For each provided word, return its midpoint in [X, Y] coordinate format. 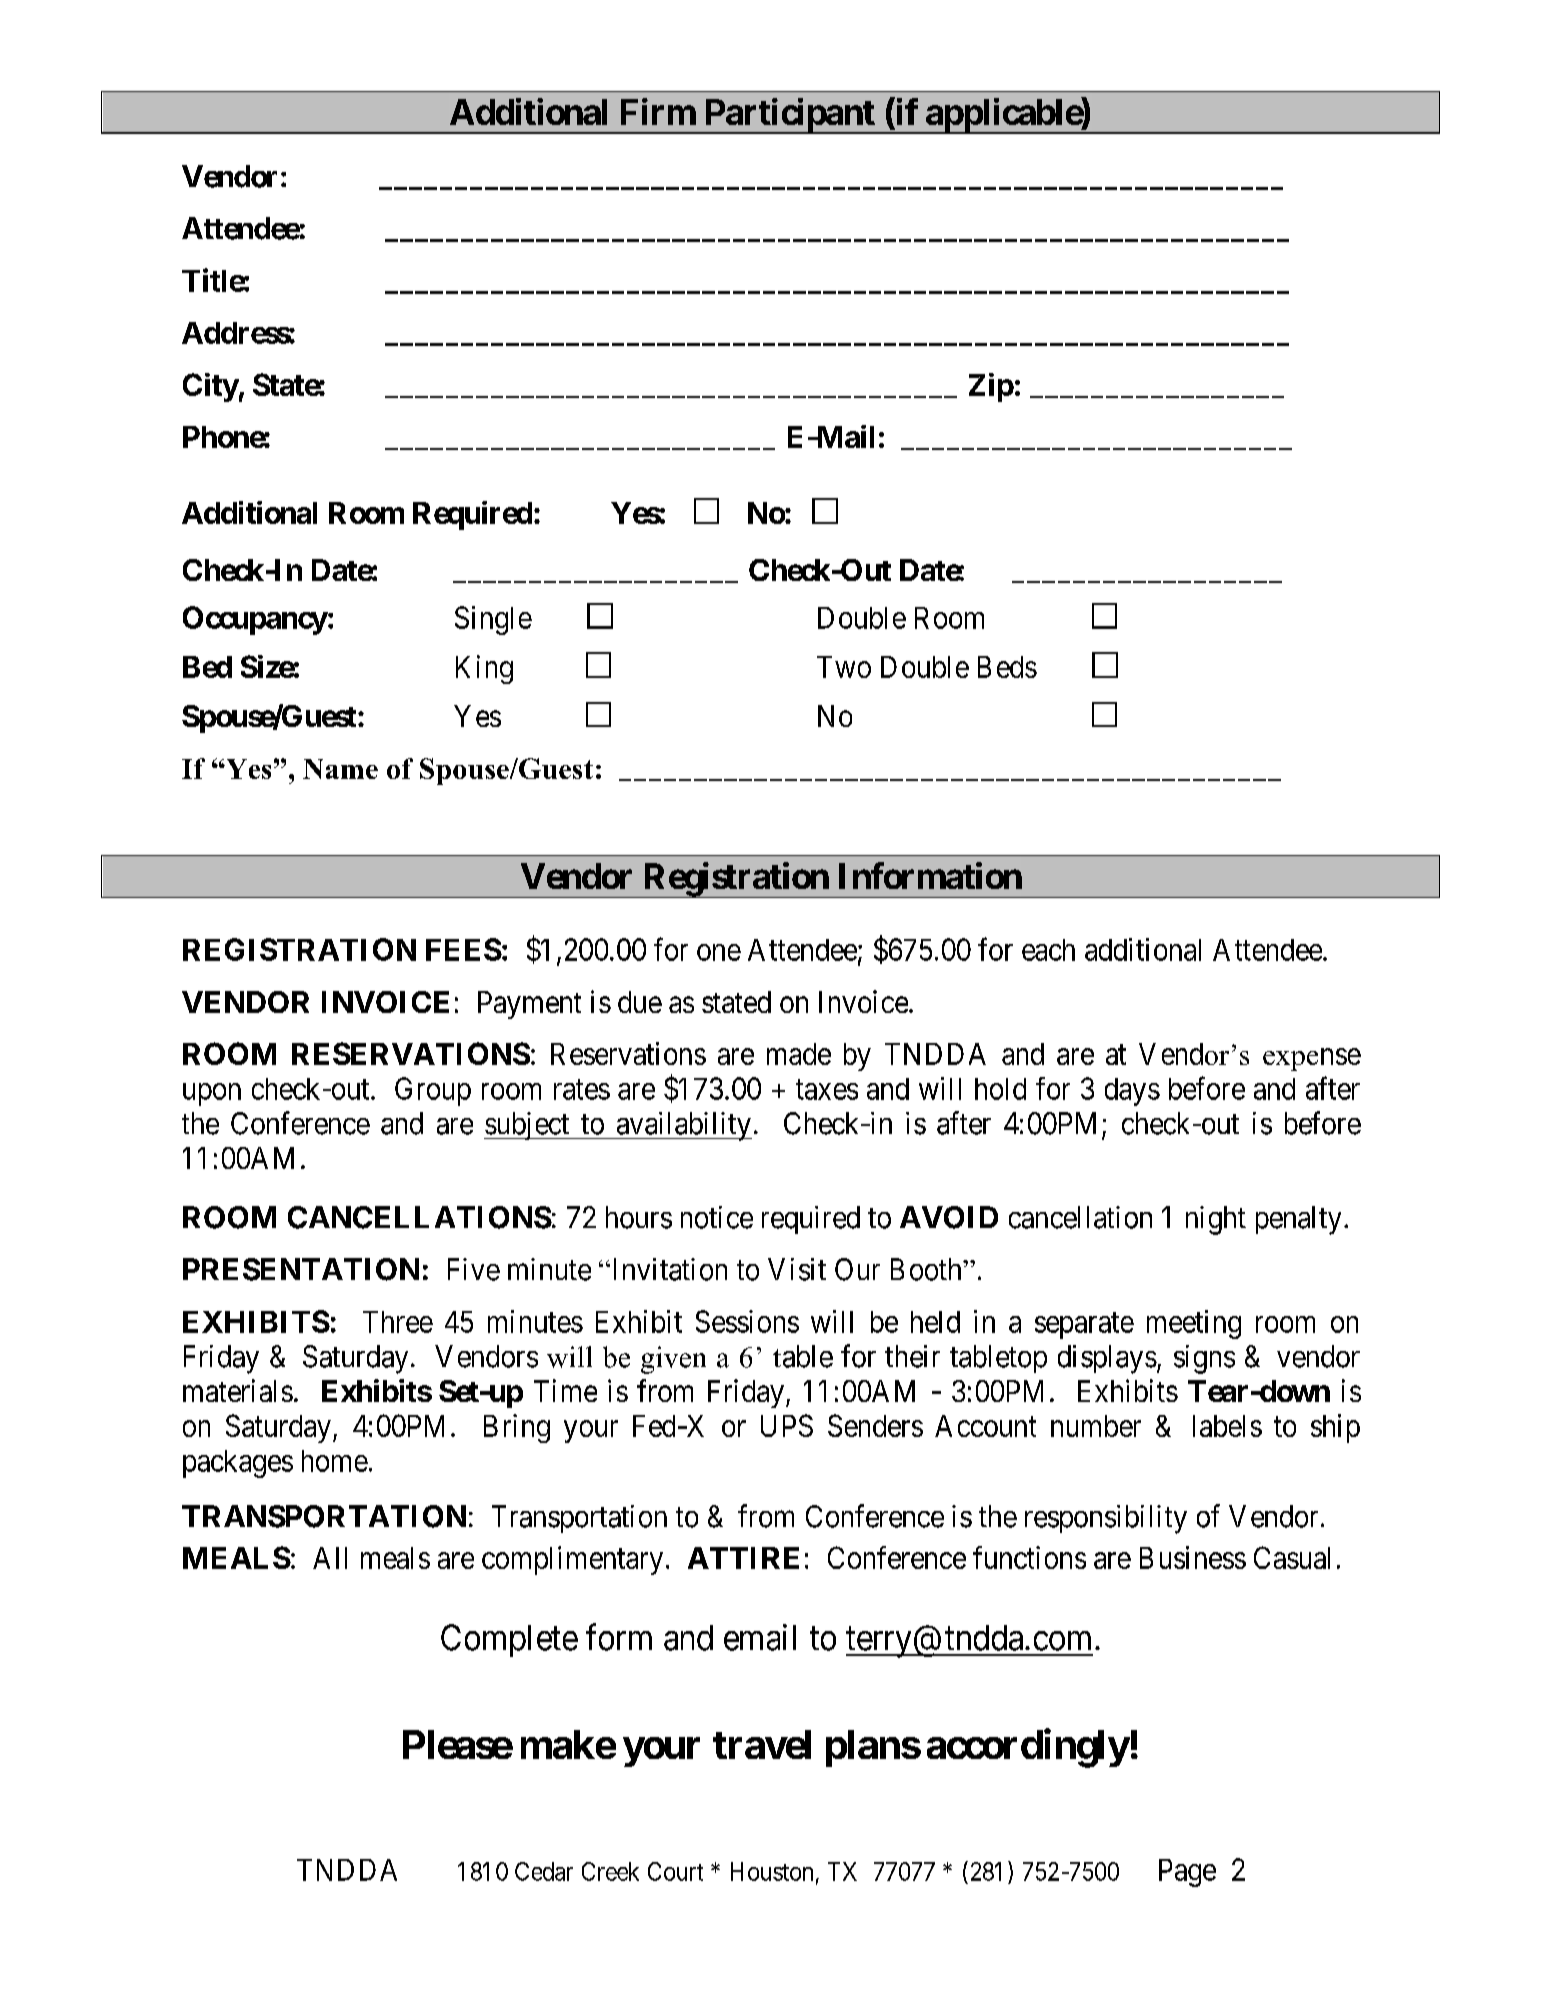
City [211, 387]
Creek [610, 1871]
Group [433, 1091]
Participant [789, 116]
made [799, 1054]
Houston [772, 1871]
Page [1187, 1873]
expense [1312, 1059]
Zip [991, 387]
